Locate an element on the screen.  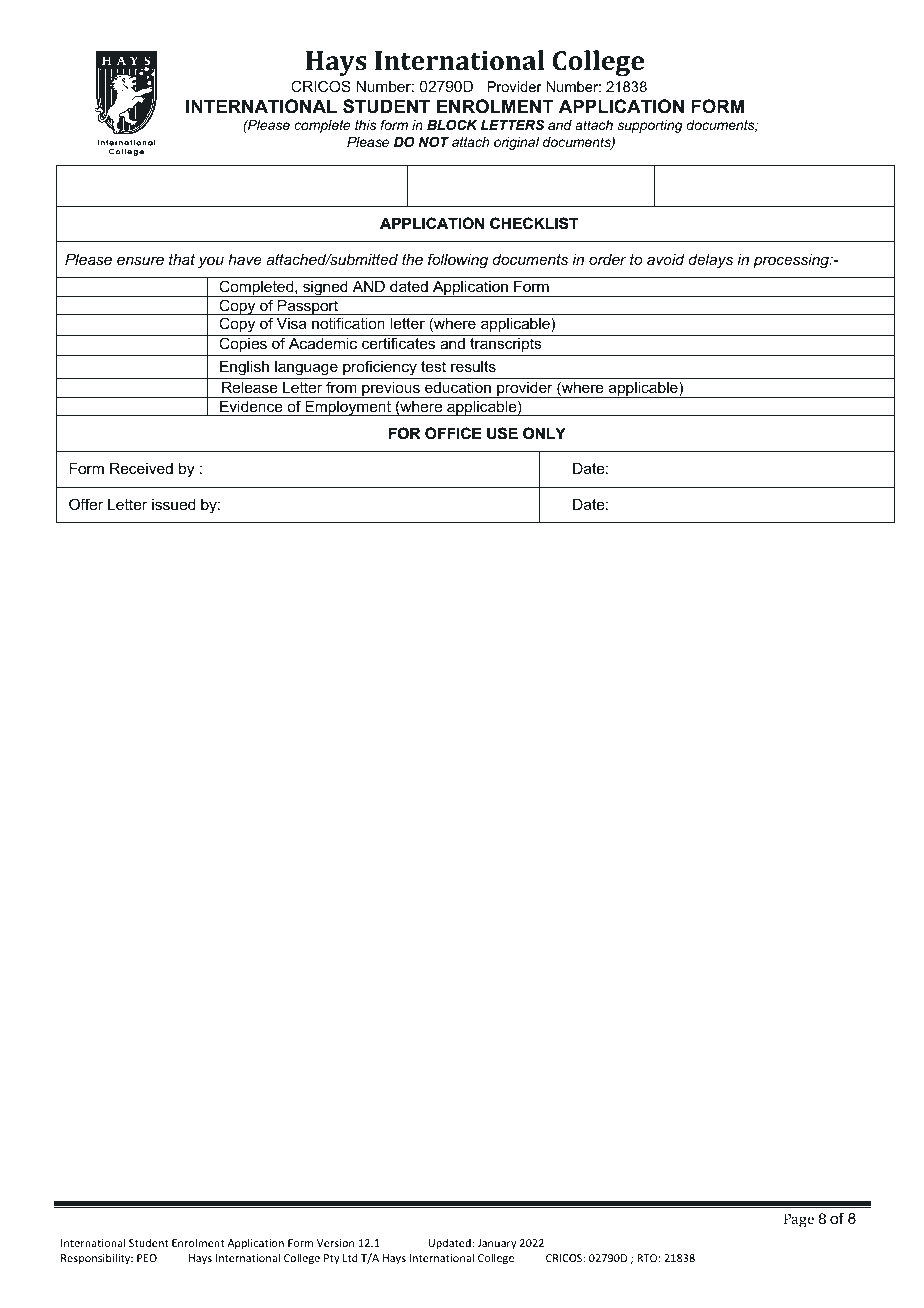
OFFICE is located at coordinates (453, 433).
